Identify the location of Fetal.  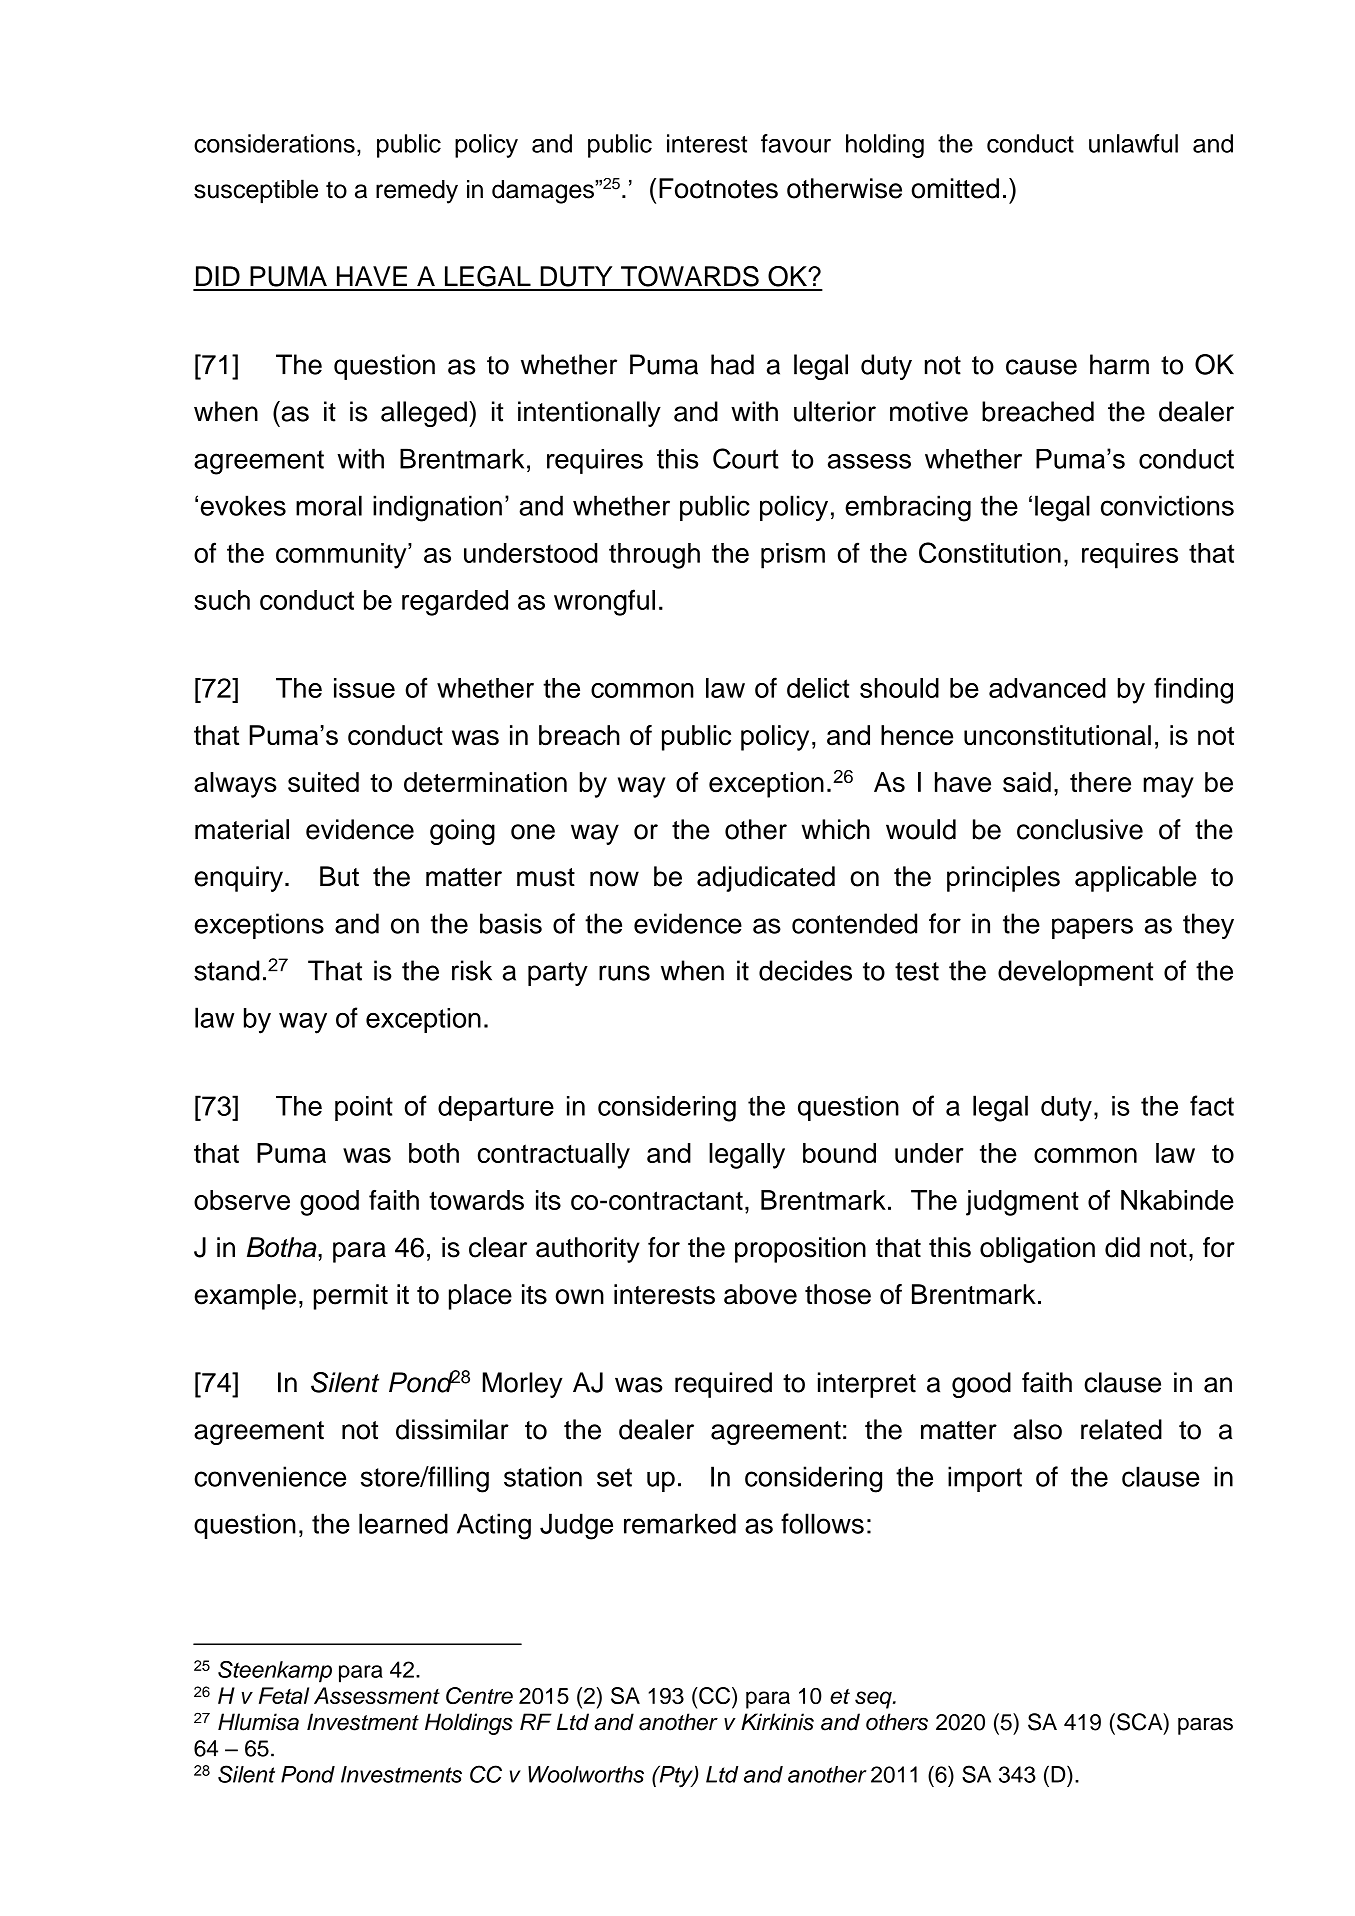
(284, 1695).
